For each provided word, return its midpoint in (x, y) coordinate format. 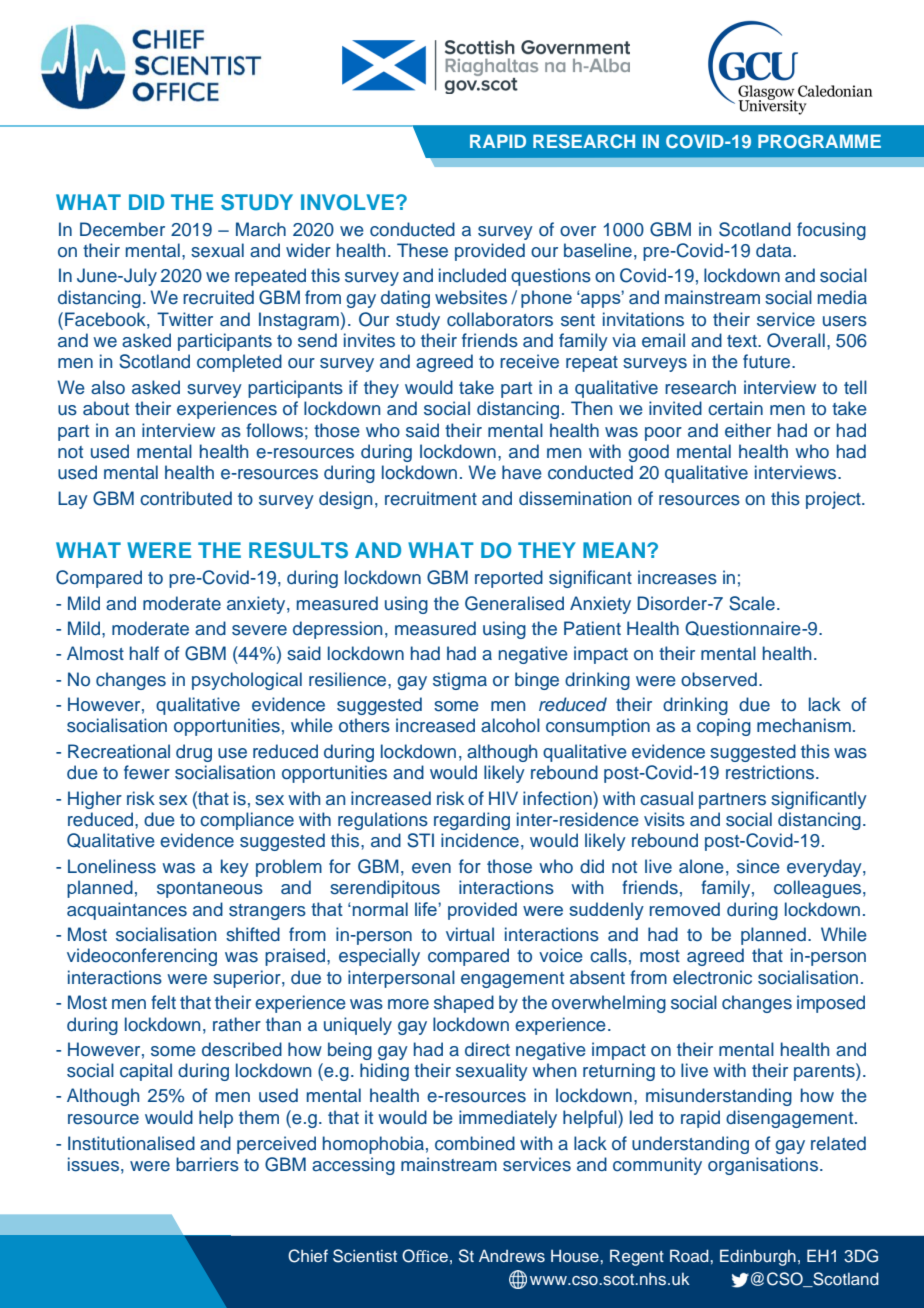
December (122, 229)
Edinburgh (758, 1257)
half (144, 653)
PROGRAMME (819, 141)
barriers (207, 1164)
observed (719, 679)
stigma (460, 681)
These (422, 250)
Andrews (512, 1255)
